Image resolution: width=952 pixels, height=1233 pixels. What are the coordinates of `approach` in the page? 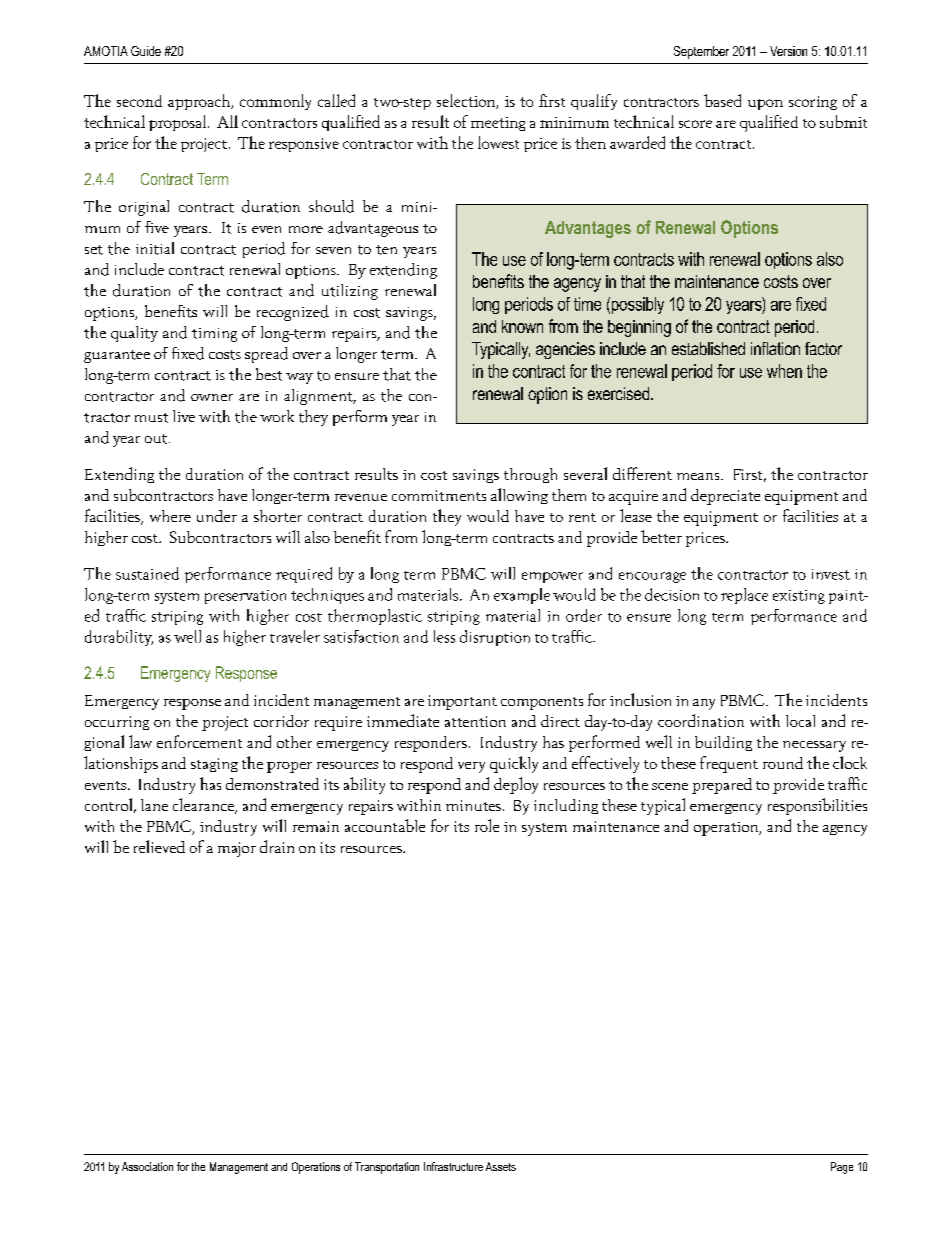 It's located at (200, 102).
